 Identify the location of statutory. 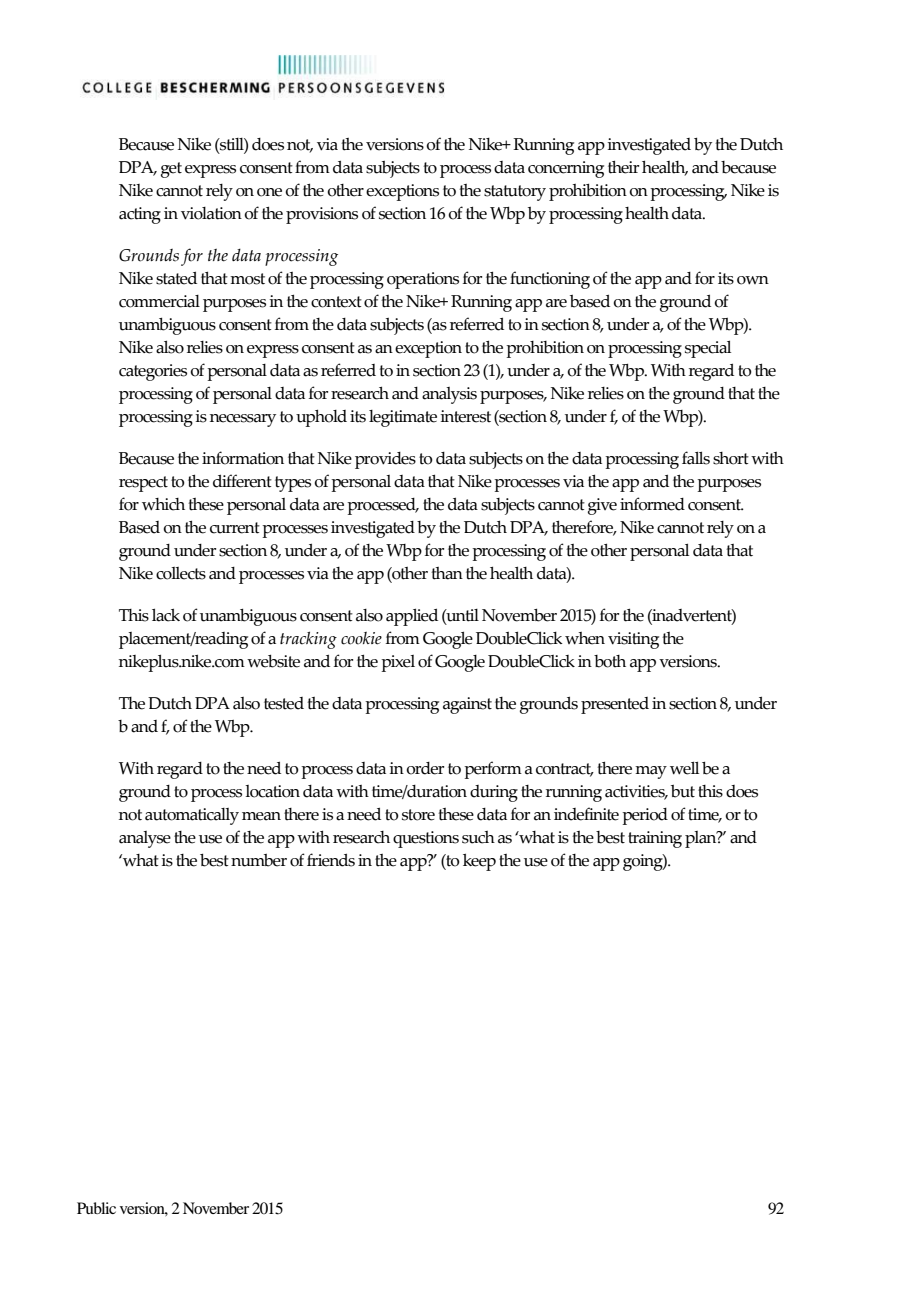
(515, 193).
